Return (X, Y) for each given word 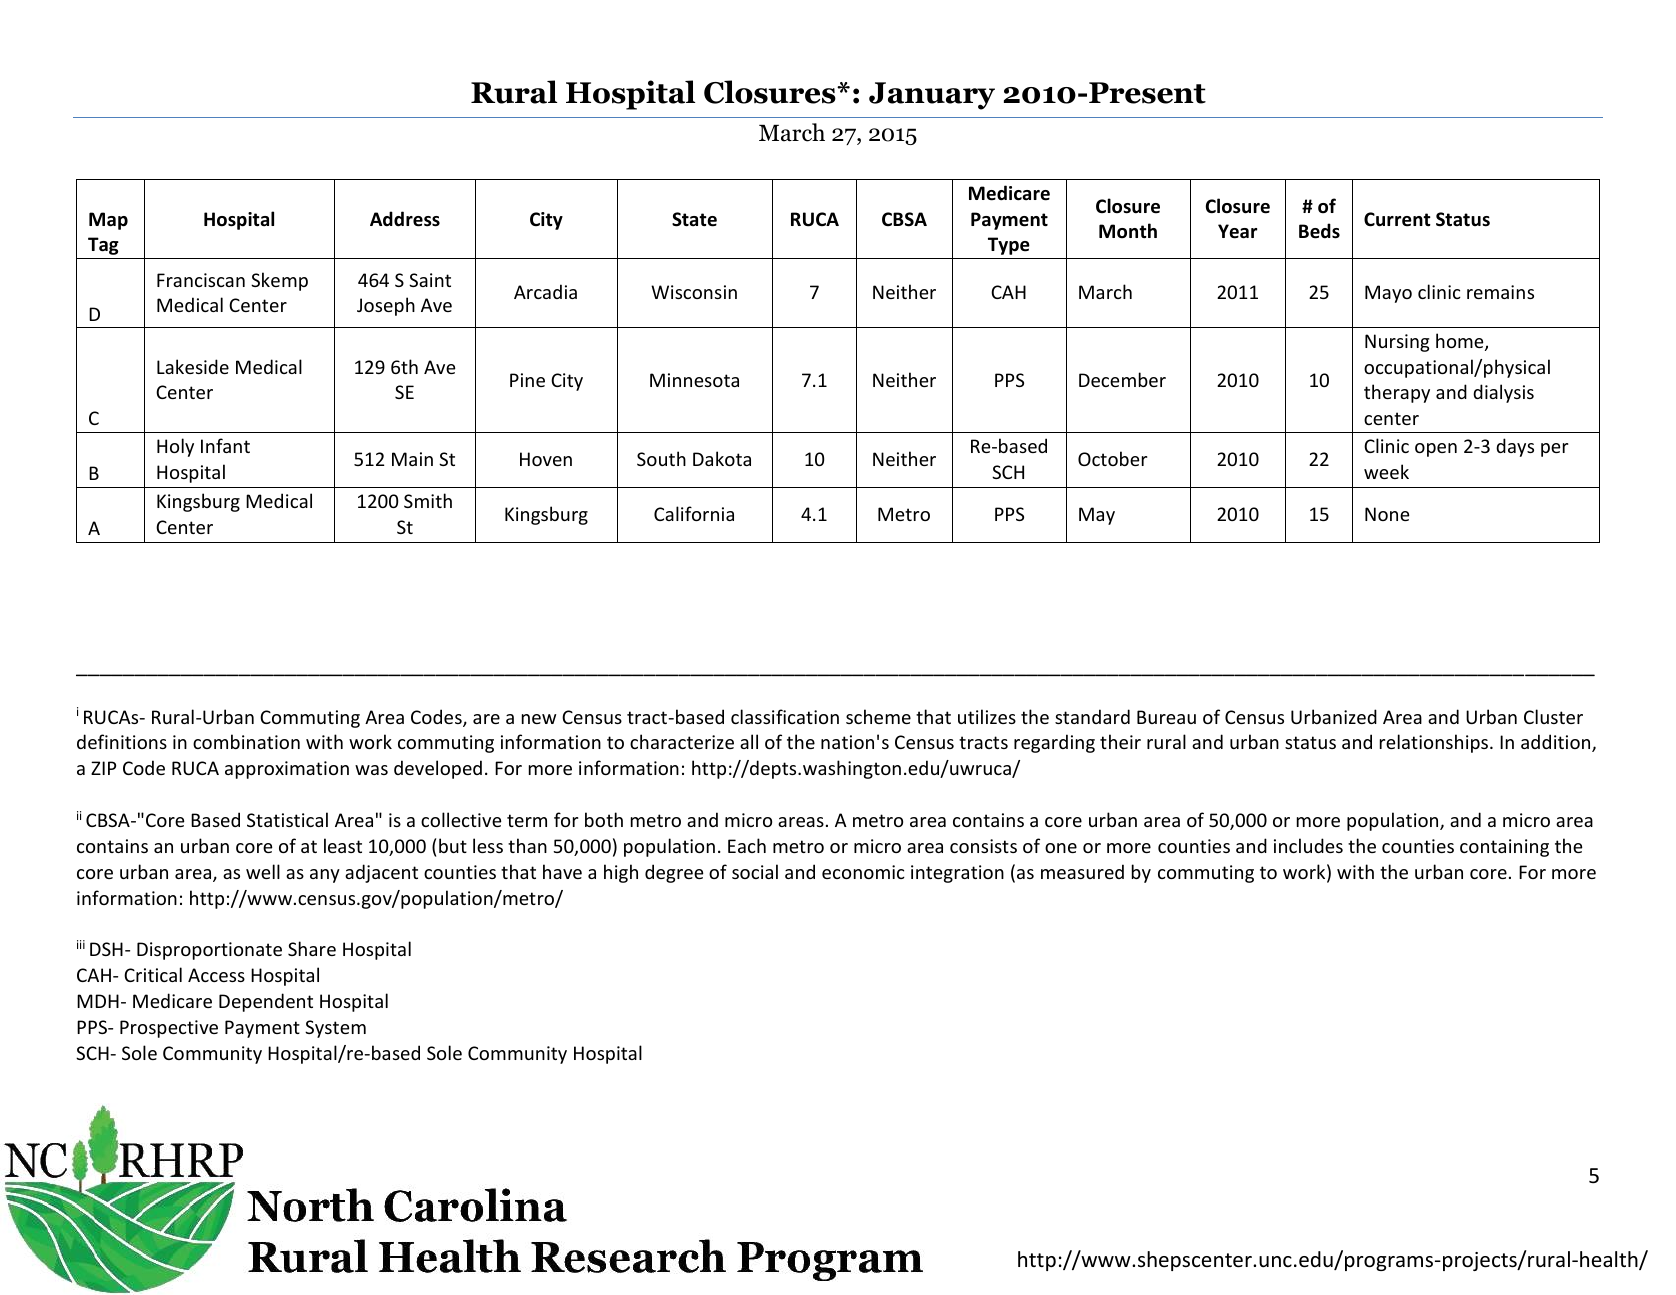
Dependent (266, 1002)
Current (1397, 219)
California (694, 513)
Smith (428, 500)
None (1387, 514)
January (932, 96)
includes (1308, 845)
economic (863, 872)
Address (405, 219)
